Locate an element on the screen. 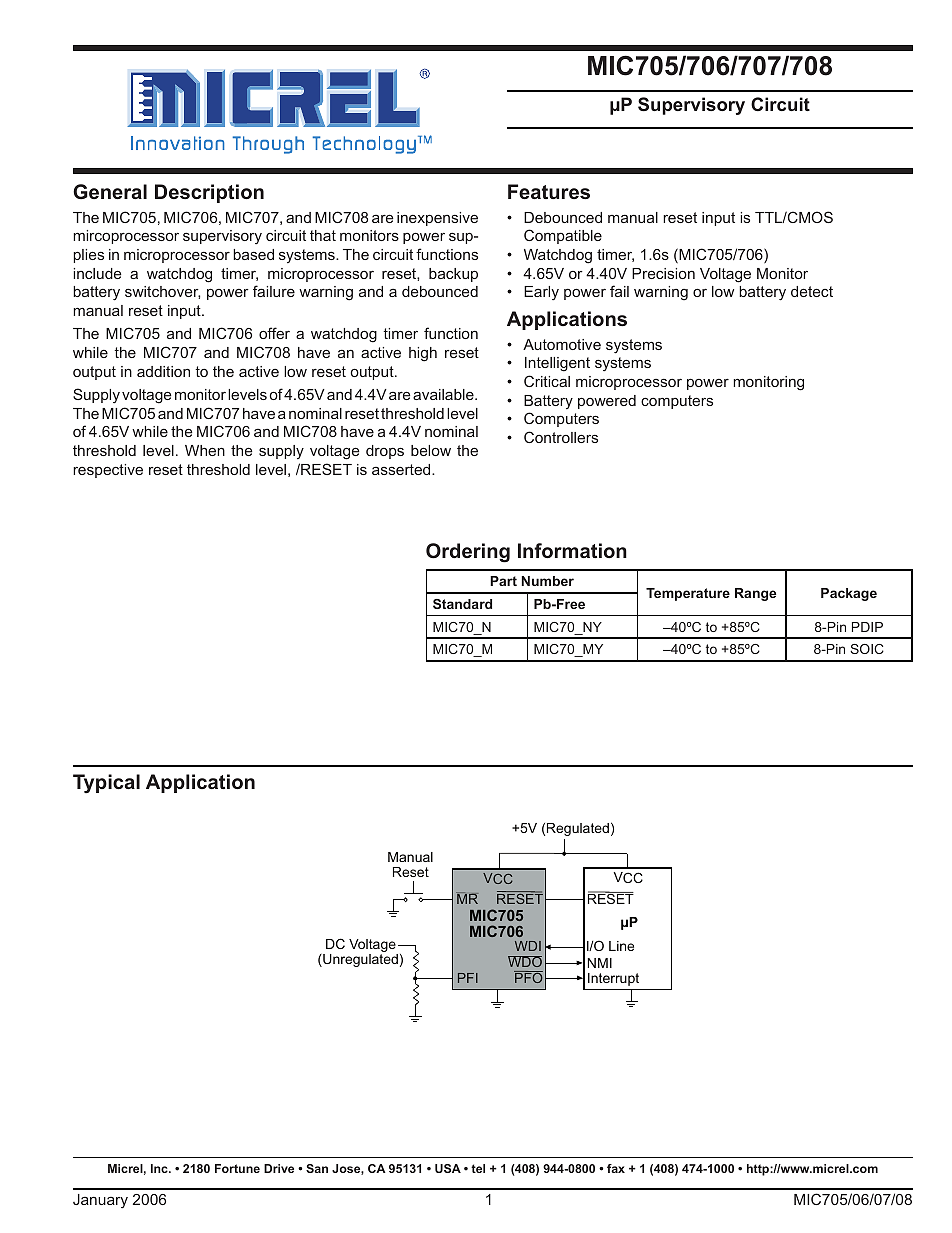  Ordering is located at coordinates (468, 553).
